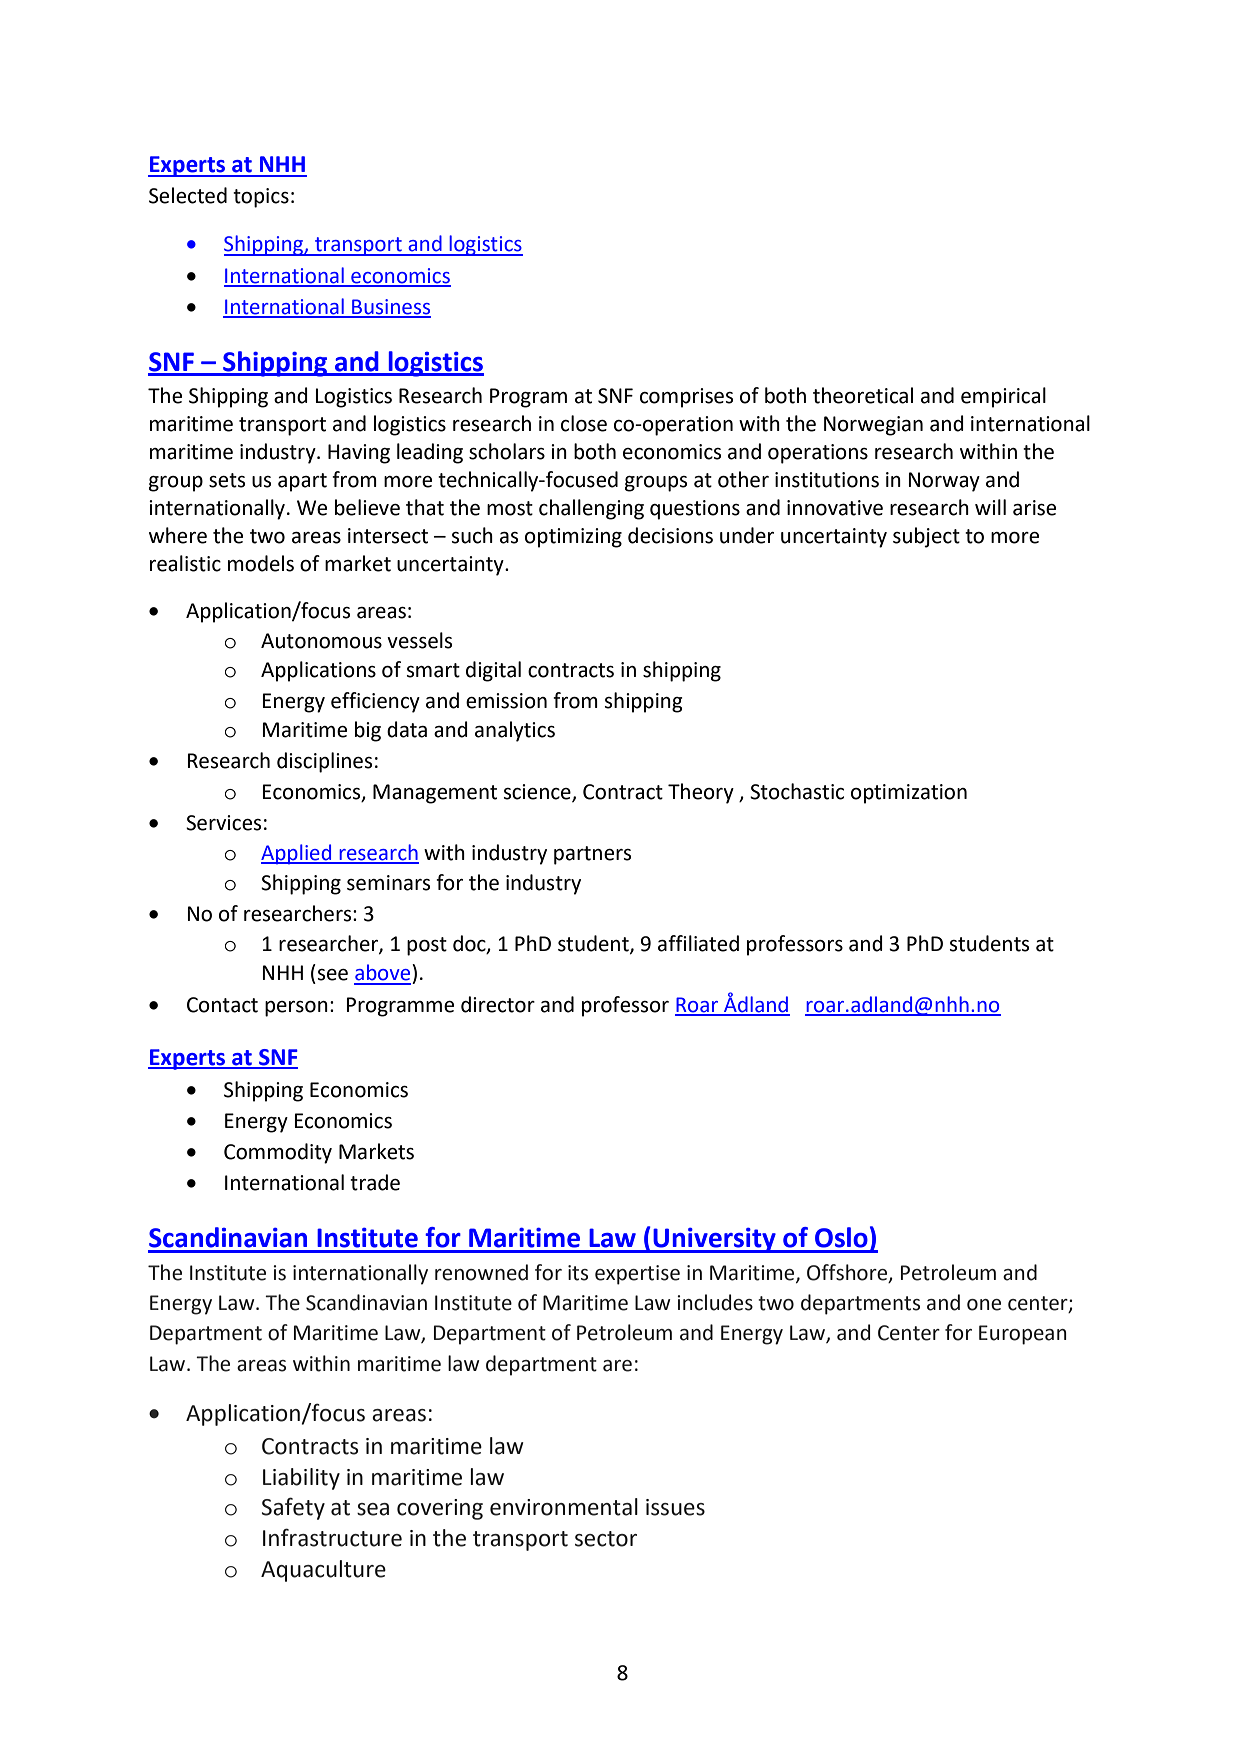 This document has width=1245, height=1760. What do you see at coordinates (863, 395) in the document?
I see `theoretical` at bounding box center [863, 395].
